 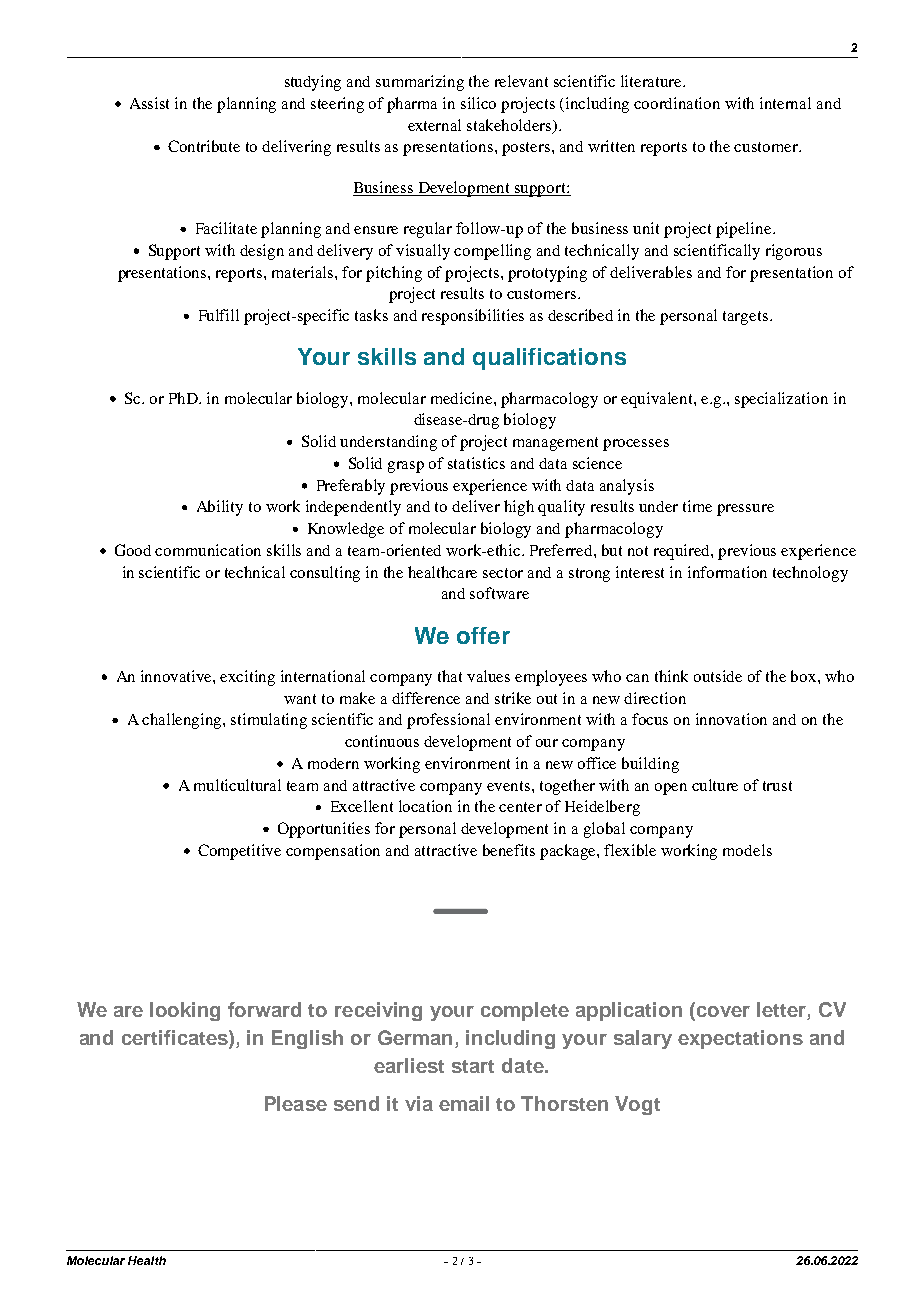 I want to click on Ability, so click(x=220, y=508).
